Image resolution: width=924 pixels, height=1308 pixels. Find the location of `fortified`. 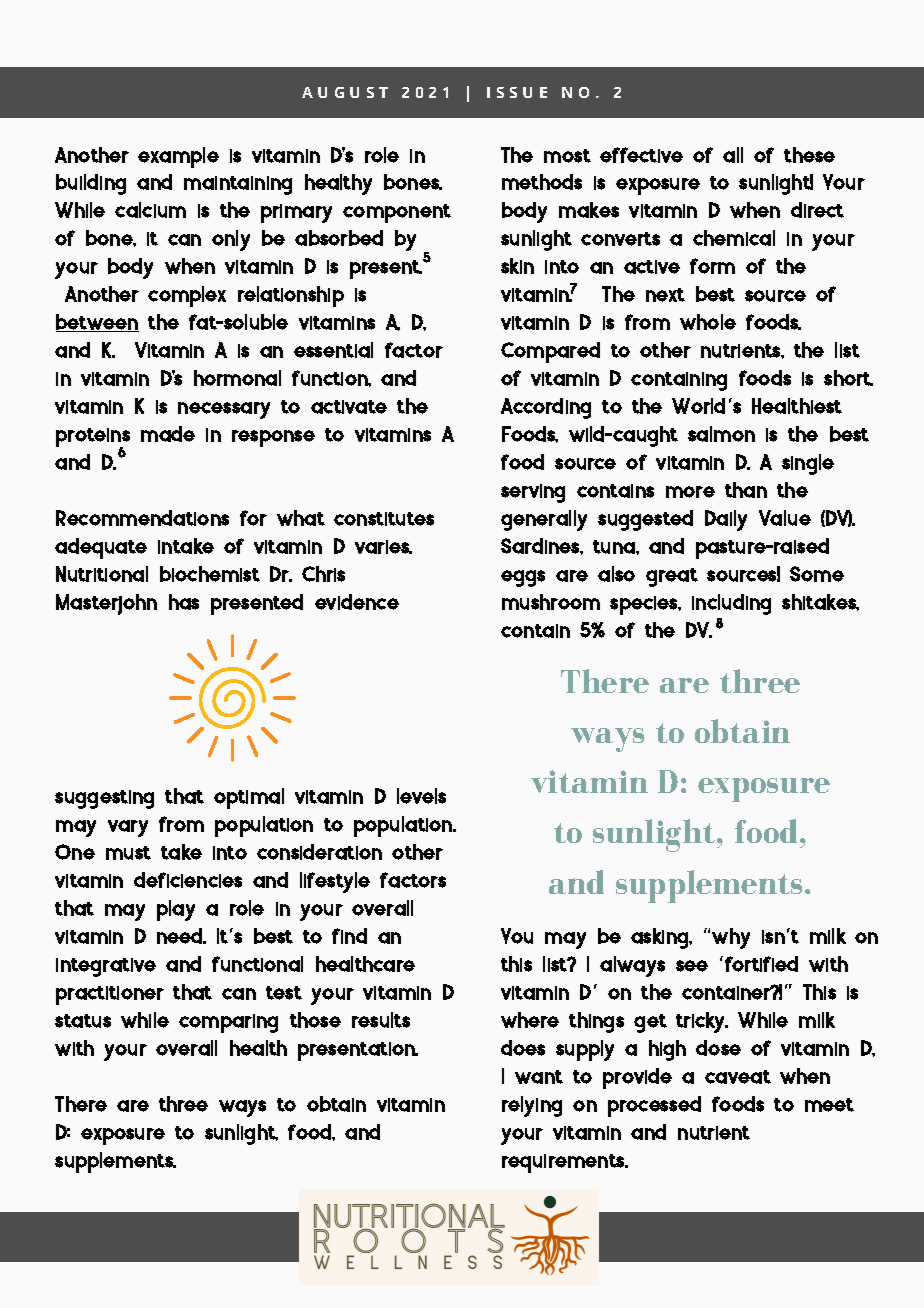

fortified is located at coordinates (761, 964).
